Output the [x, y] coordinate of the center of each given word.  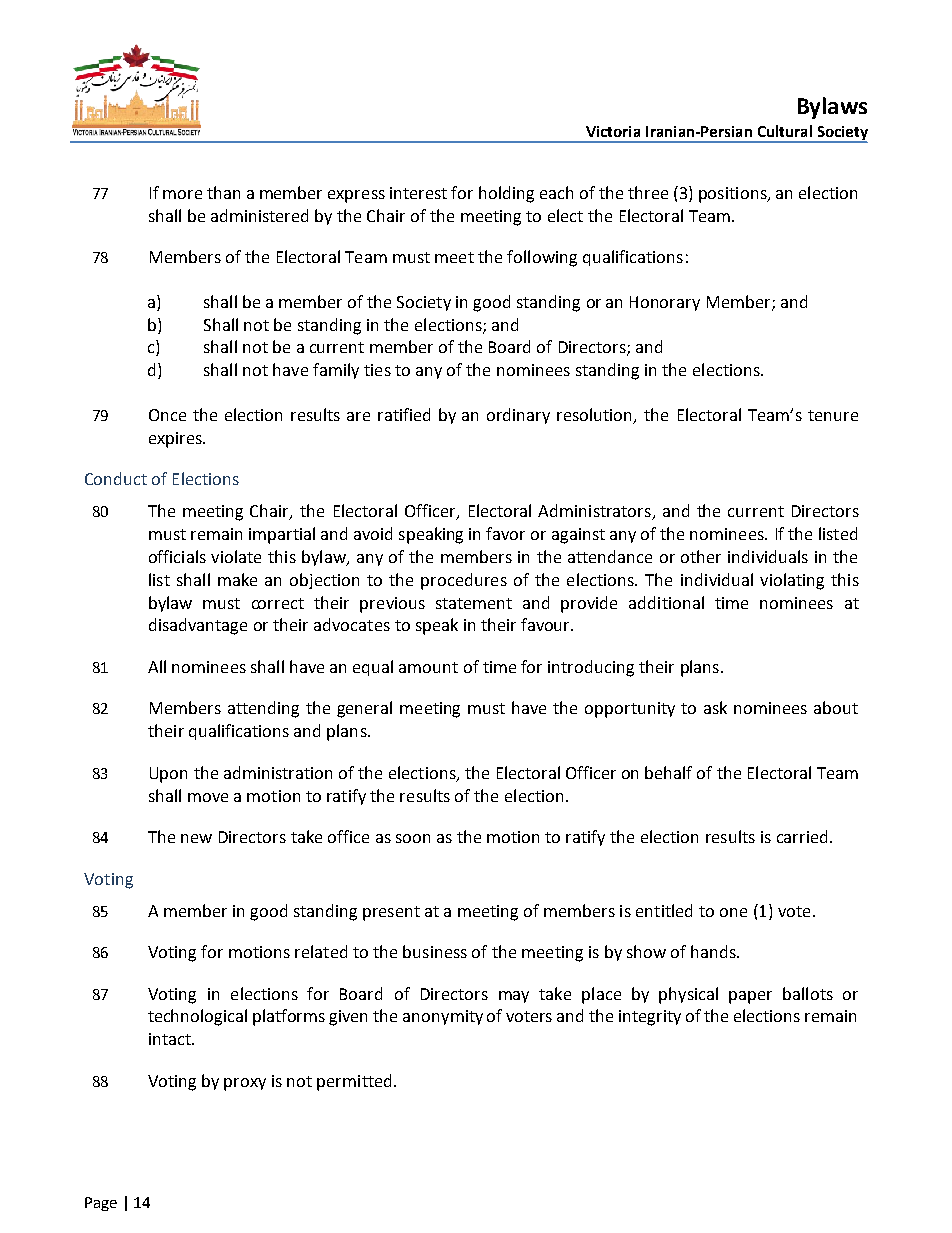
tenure [833, 415]
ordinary [518, 416]
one [733, 912]
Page [101, 1204]
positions [734, 195]
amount [428, 667]
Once [167, 415]
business [435, 951]
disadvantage [198, 626]
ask [715, 707]
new [196, 838]
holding [506, 194]
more [182, 194]
